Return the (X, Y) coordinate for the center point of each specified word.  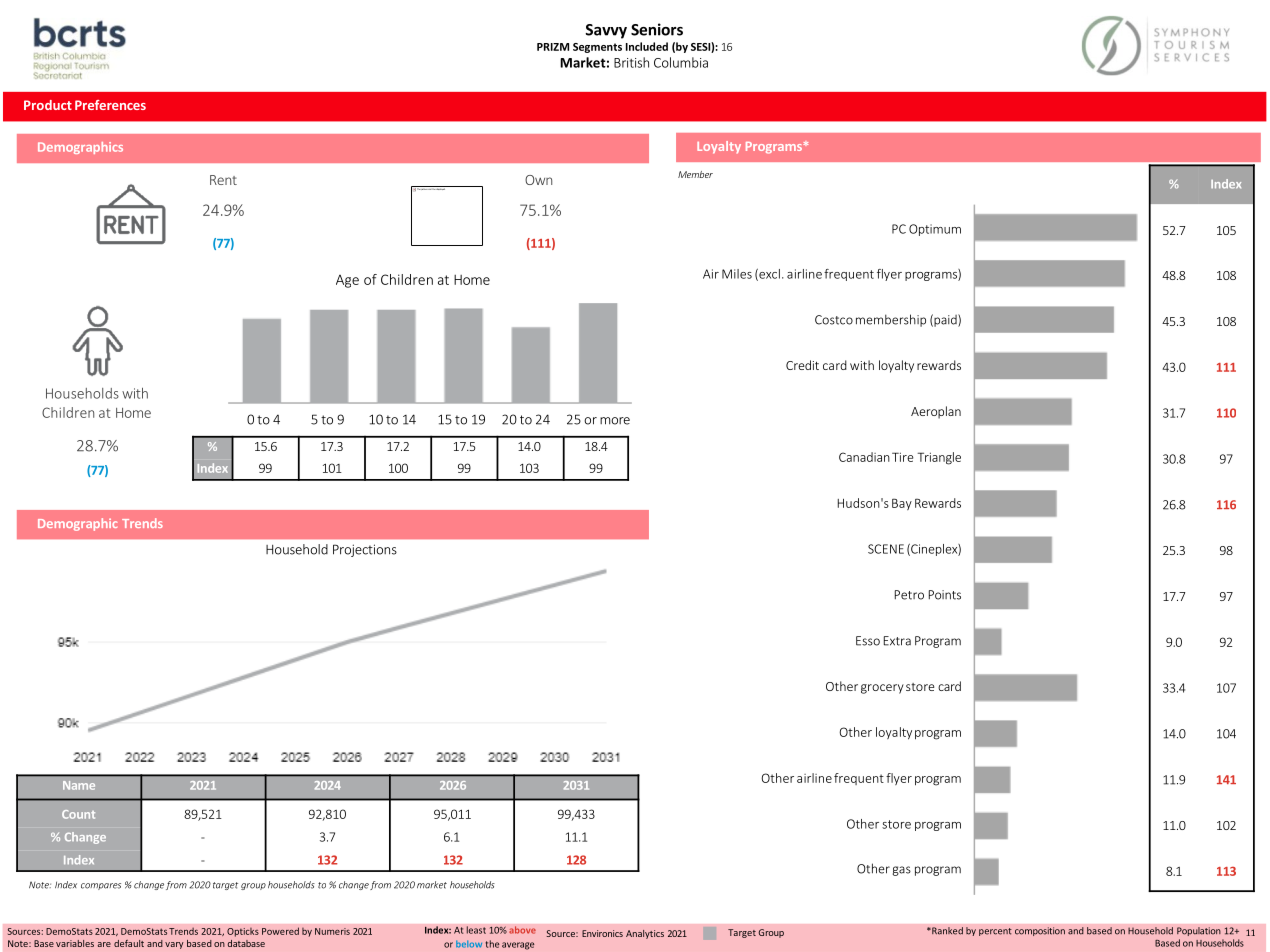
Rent (223, 180)
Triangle (939, 458)
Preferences (110, 105)
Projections (365, 550)
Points (945, 595)
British (631, 62)
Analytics (645, 934)
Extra (897, 641)
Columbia (681, 62)
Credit (802, 365)
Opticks (243, 932)
